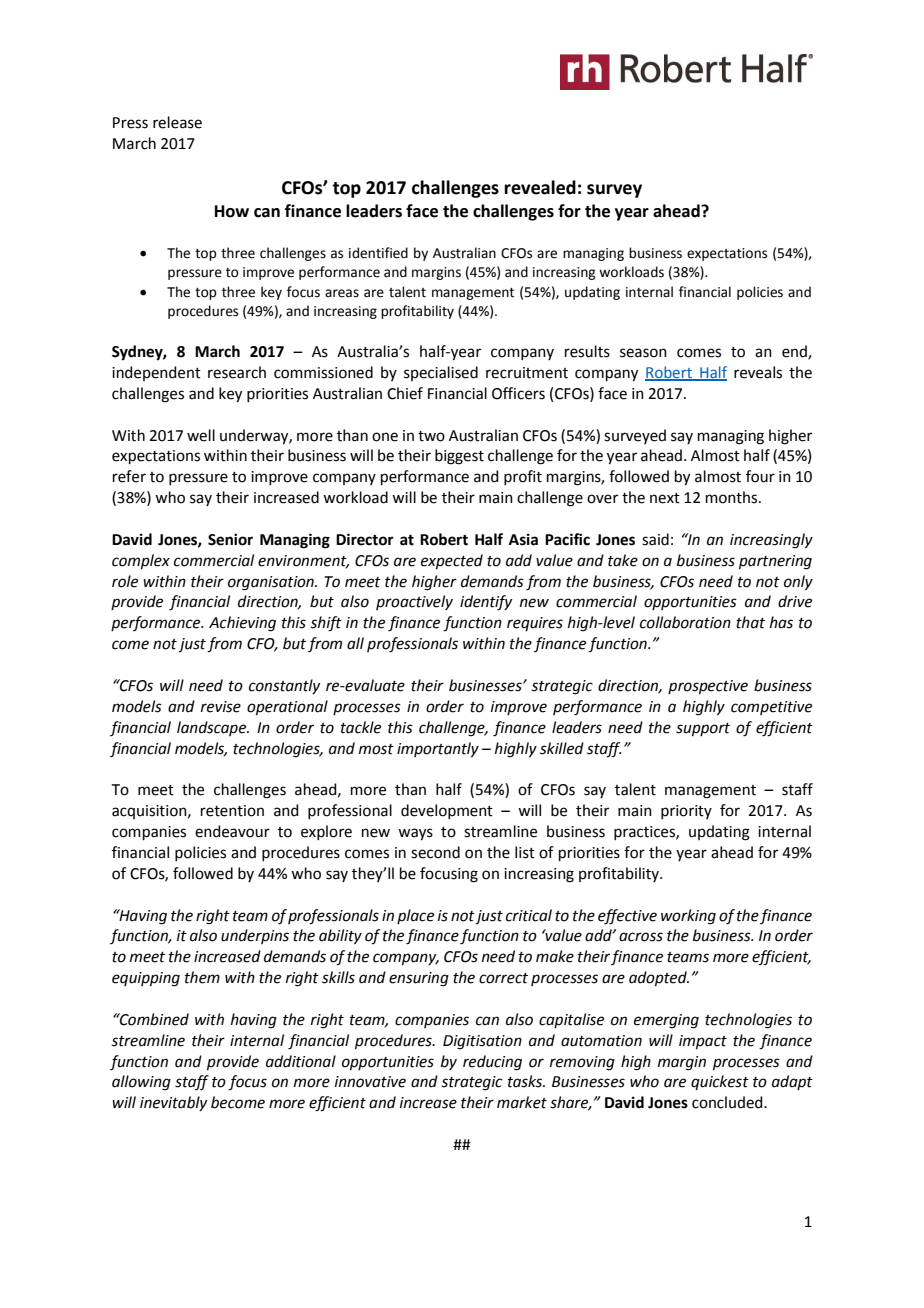  Describe the element at coordinates (173, 1103) in the screenshot. I see `inevitably` at that location.
